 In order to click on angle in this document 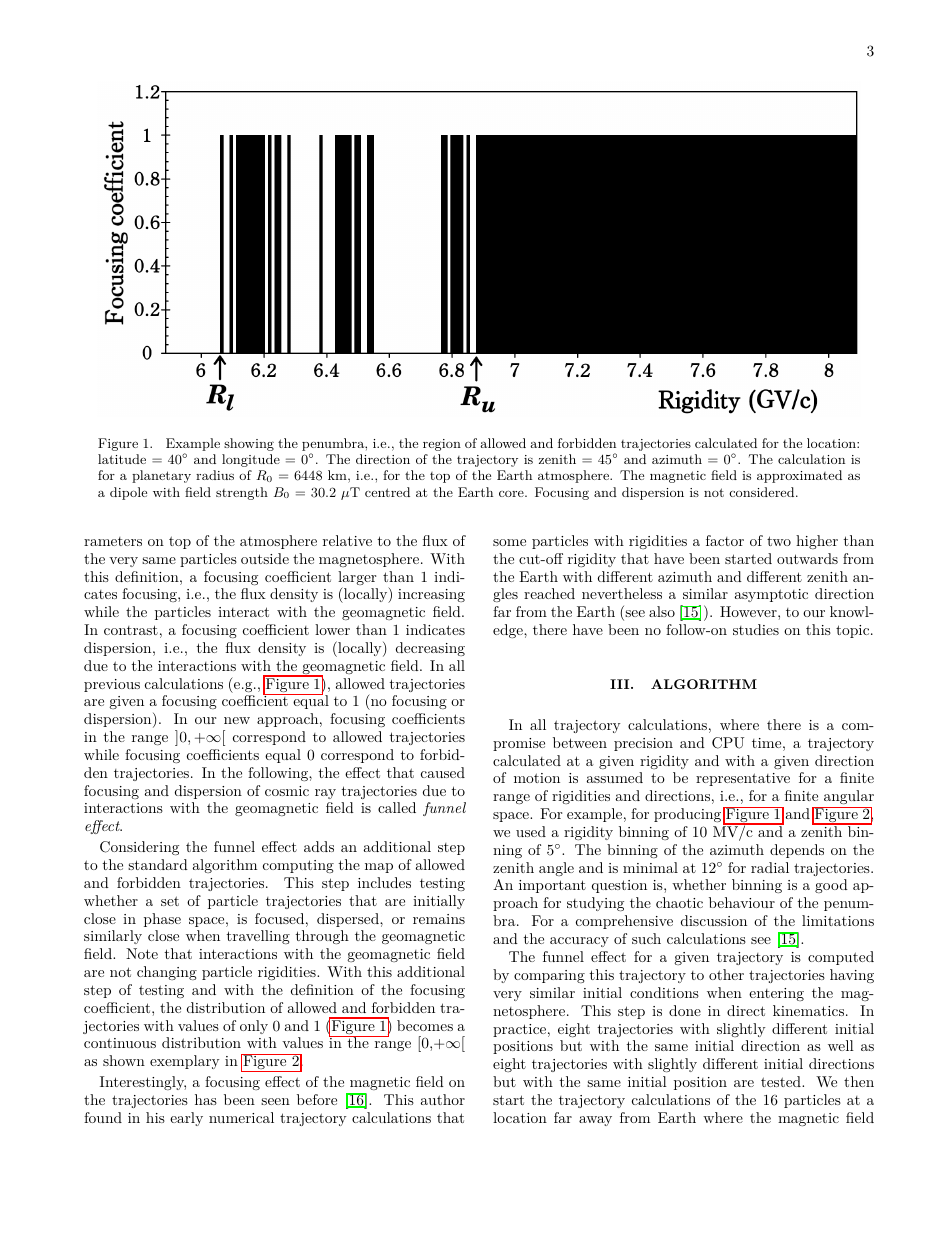, I will do `click(556, 869)`.
